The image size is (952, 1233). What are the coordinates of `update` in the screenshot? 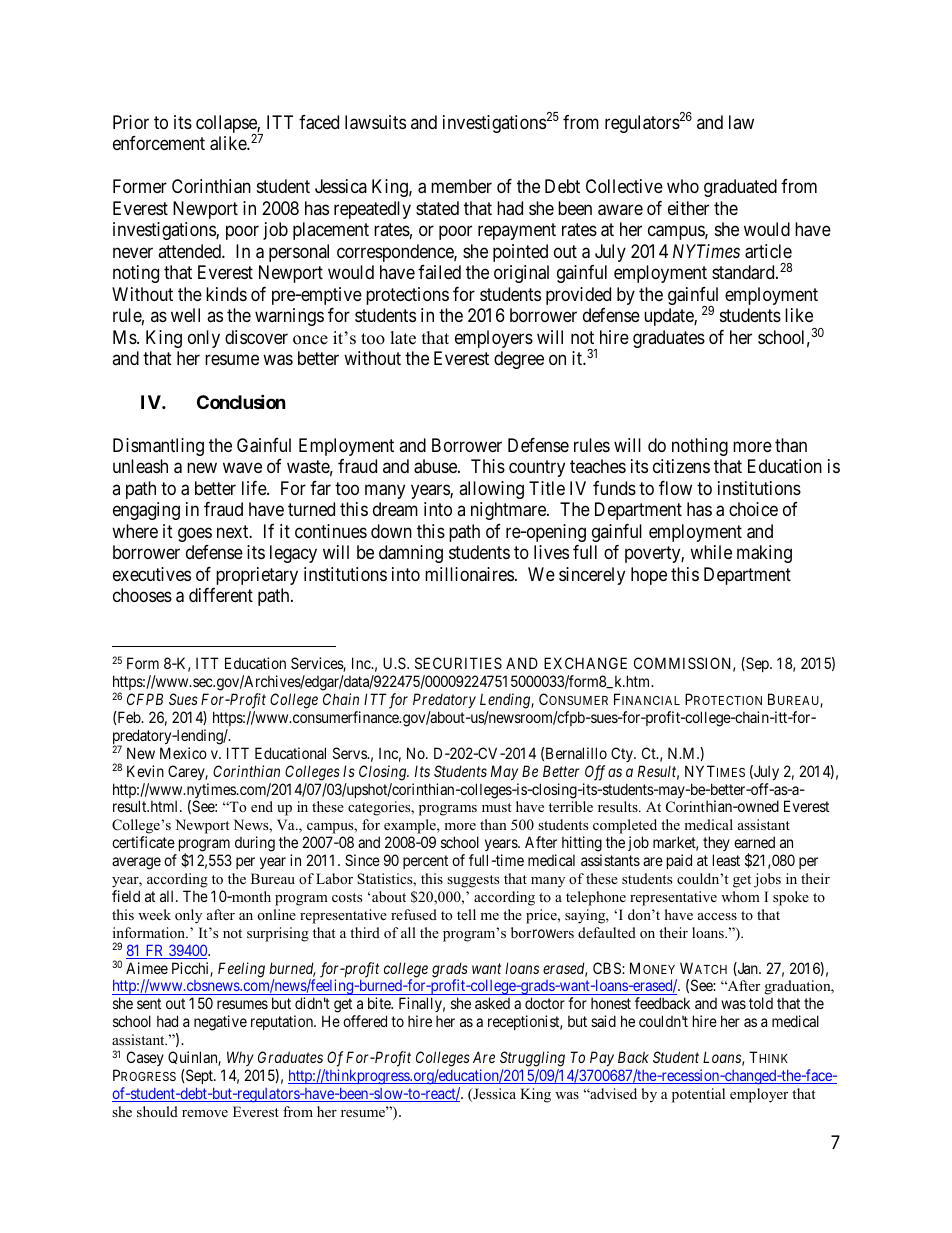 It's located at (669, 317).
